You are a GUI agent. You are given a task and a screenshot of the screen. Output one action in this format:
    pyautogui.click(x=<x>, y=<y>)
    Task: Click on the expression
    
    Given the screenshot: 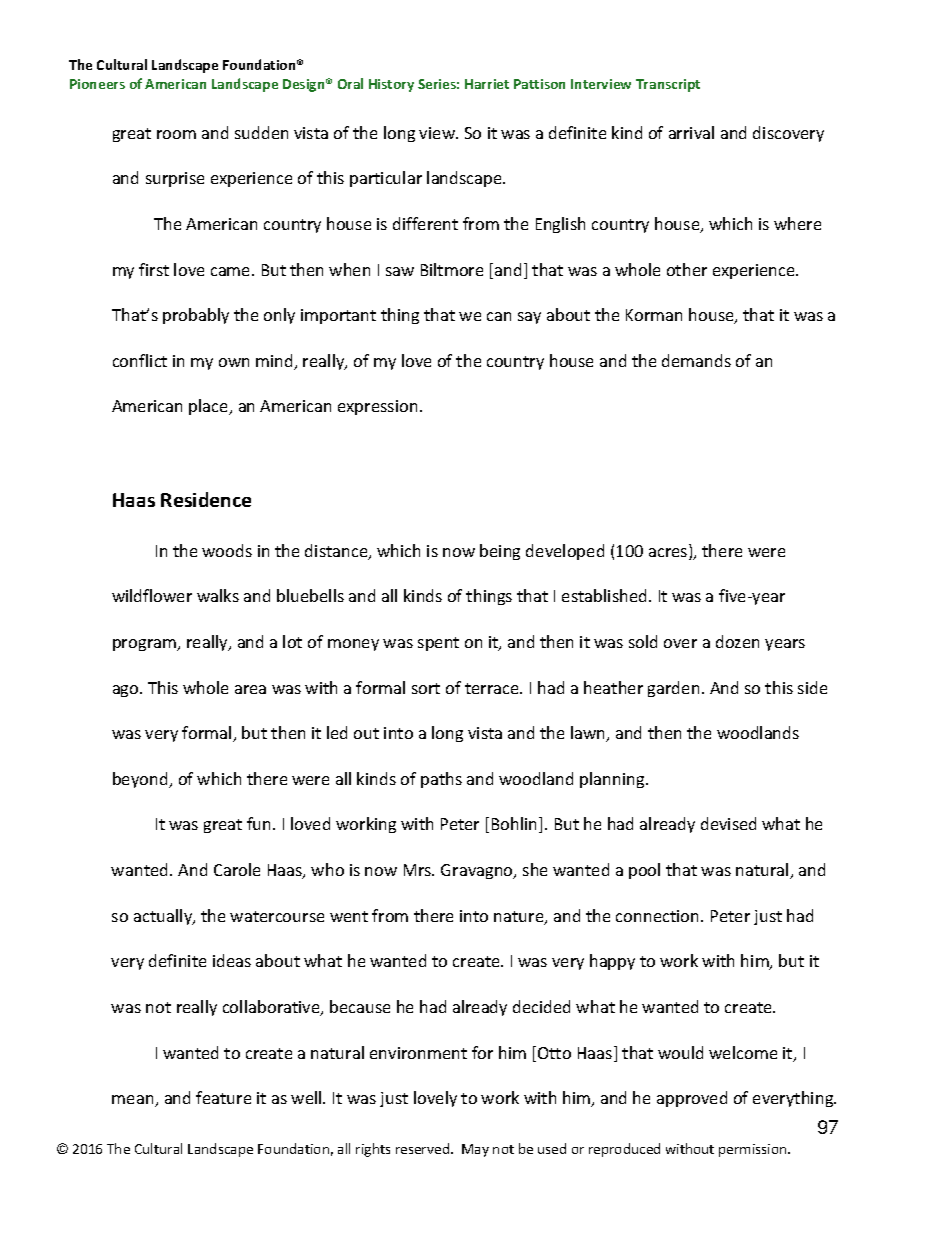 What is the action you would take?
    pyautogui.click(x=377, y=407)
